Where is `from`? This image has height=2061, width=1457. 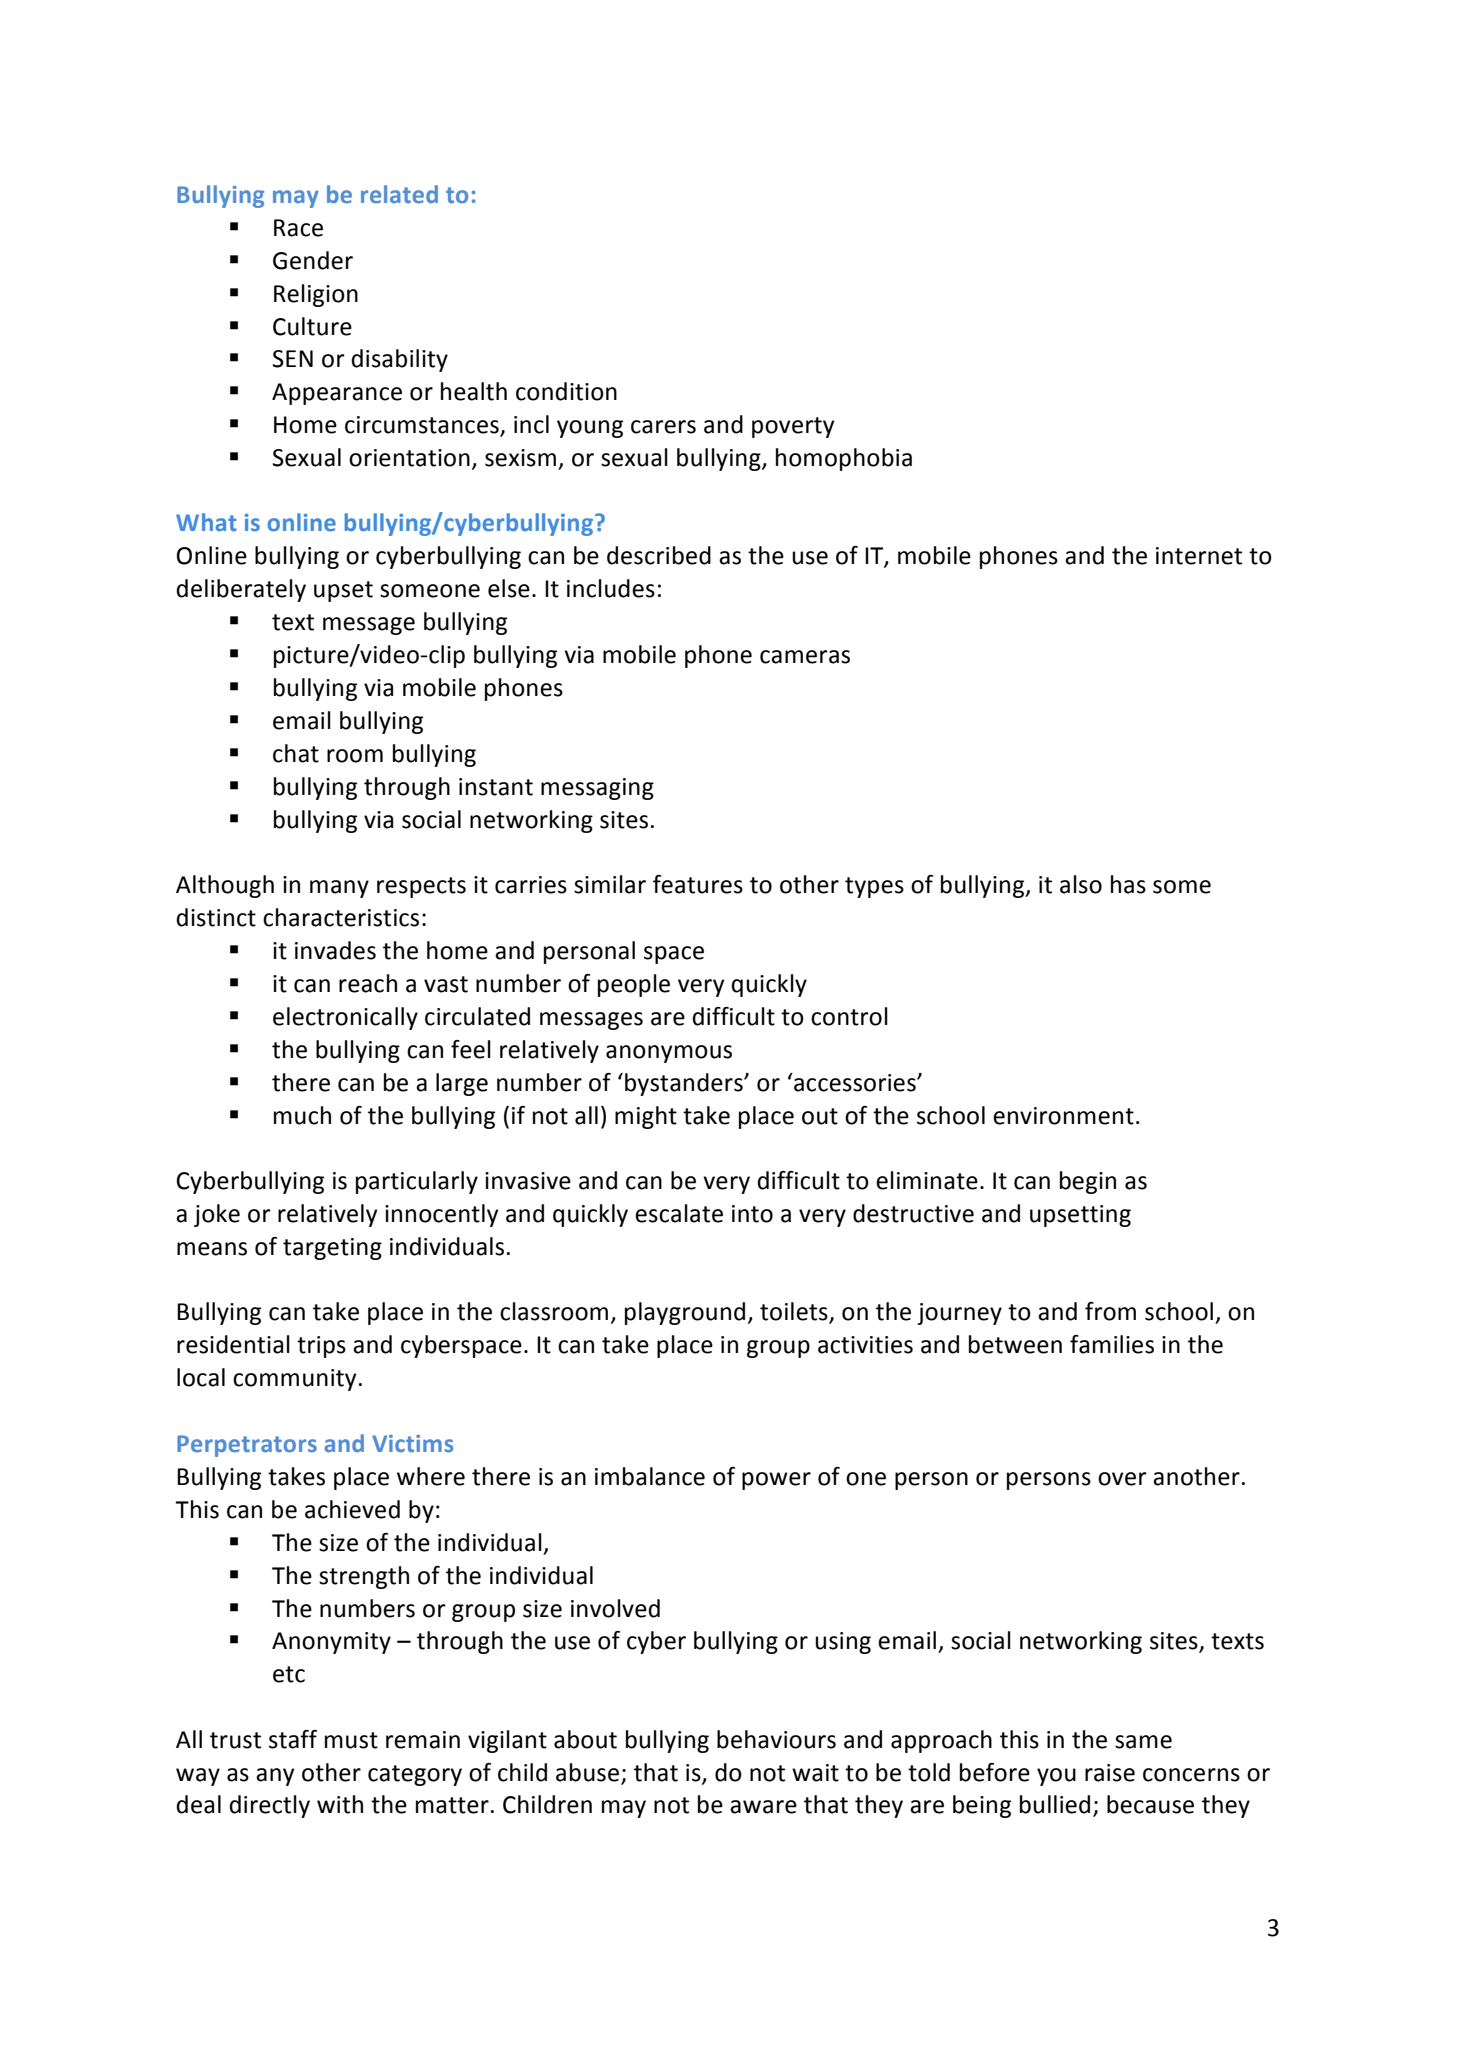 from is located at coordinates (1110, 1311).
